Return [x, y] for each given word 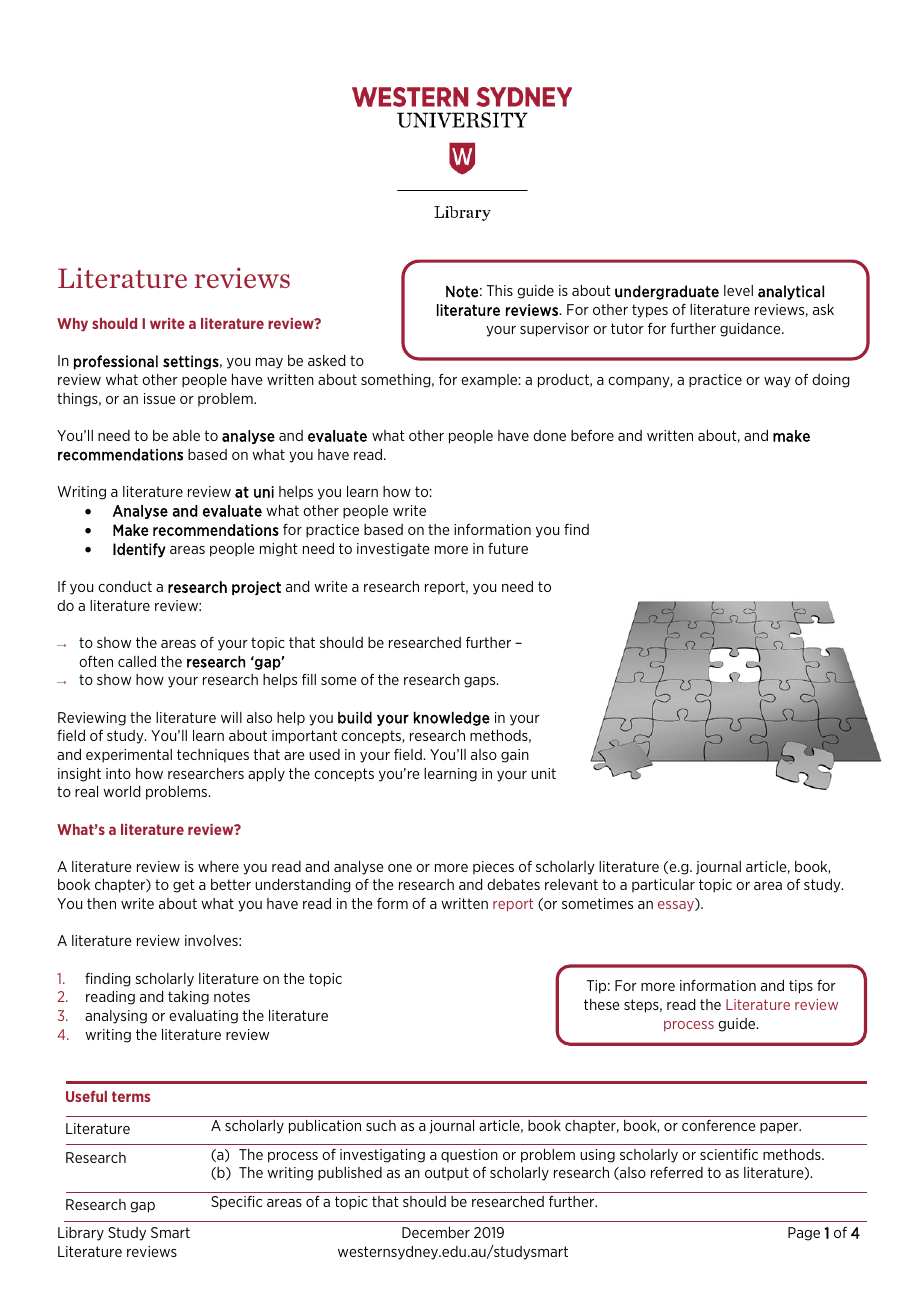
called [137, 661]
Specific [236, 1203]
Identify [139, 550]
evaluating [203, 1017]
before [592, 435]
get [184, 886]
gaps [481, 682]
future [508, 548]
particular [663, 886]
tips [801, 987]
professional [116, 362]
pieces [493, 868]
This [500, 290]
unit [543, 773]
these [602, 1004]
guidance [751, 330]
